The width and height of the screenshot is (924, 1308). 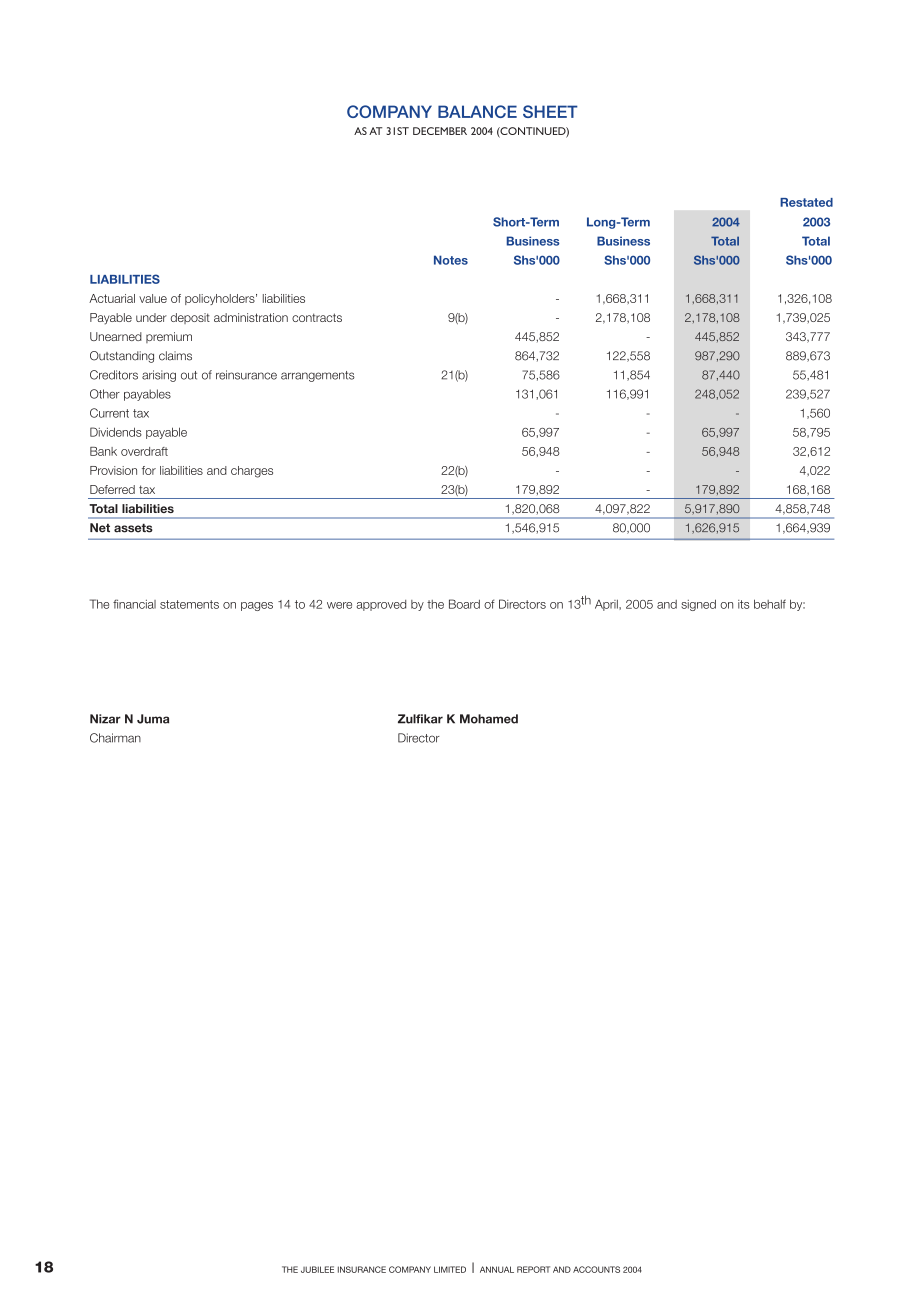 What do you see at coordinates (450, 1269) in the screenshot?
I see `LIMITED` at bounding box center [450, 1269].
